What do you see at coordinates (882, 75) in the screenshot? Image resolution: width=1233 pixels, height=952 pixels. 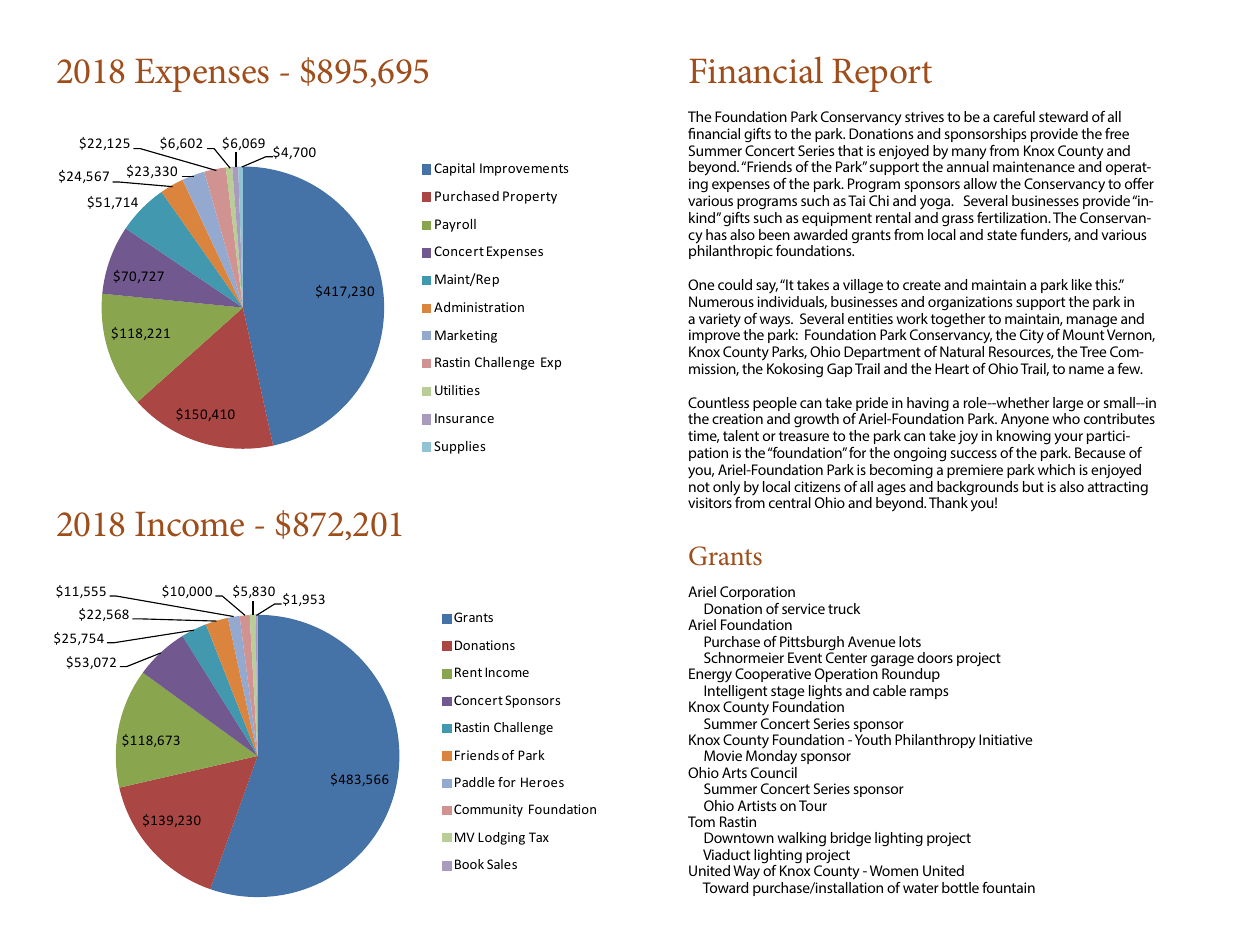 I see `Report` at bounding box center [882, 75].
